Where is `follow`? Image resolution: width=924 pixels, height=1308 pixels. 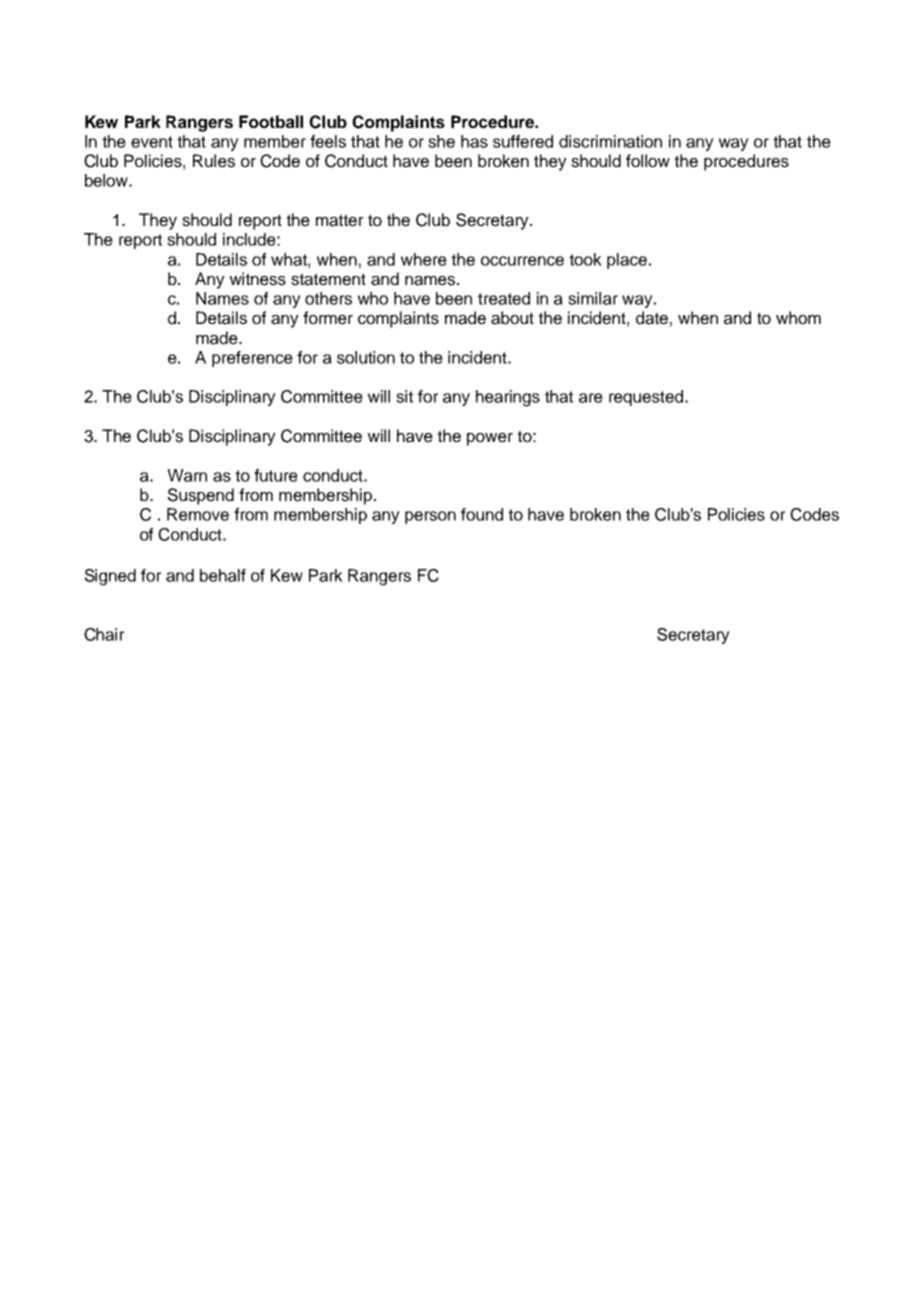 follow is located at coordinates (648, 160).
